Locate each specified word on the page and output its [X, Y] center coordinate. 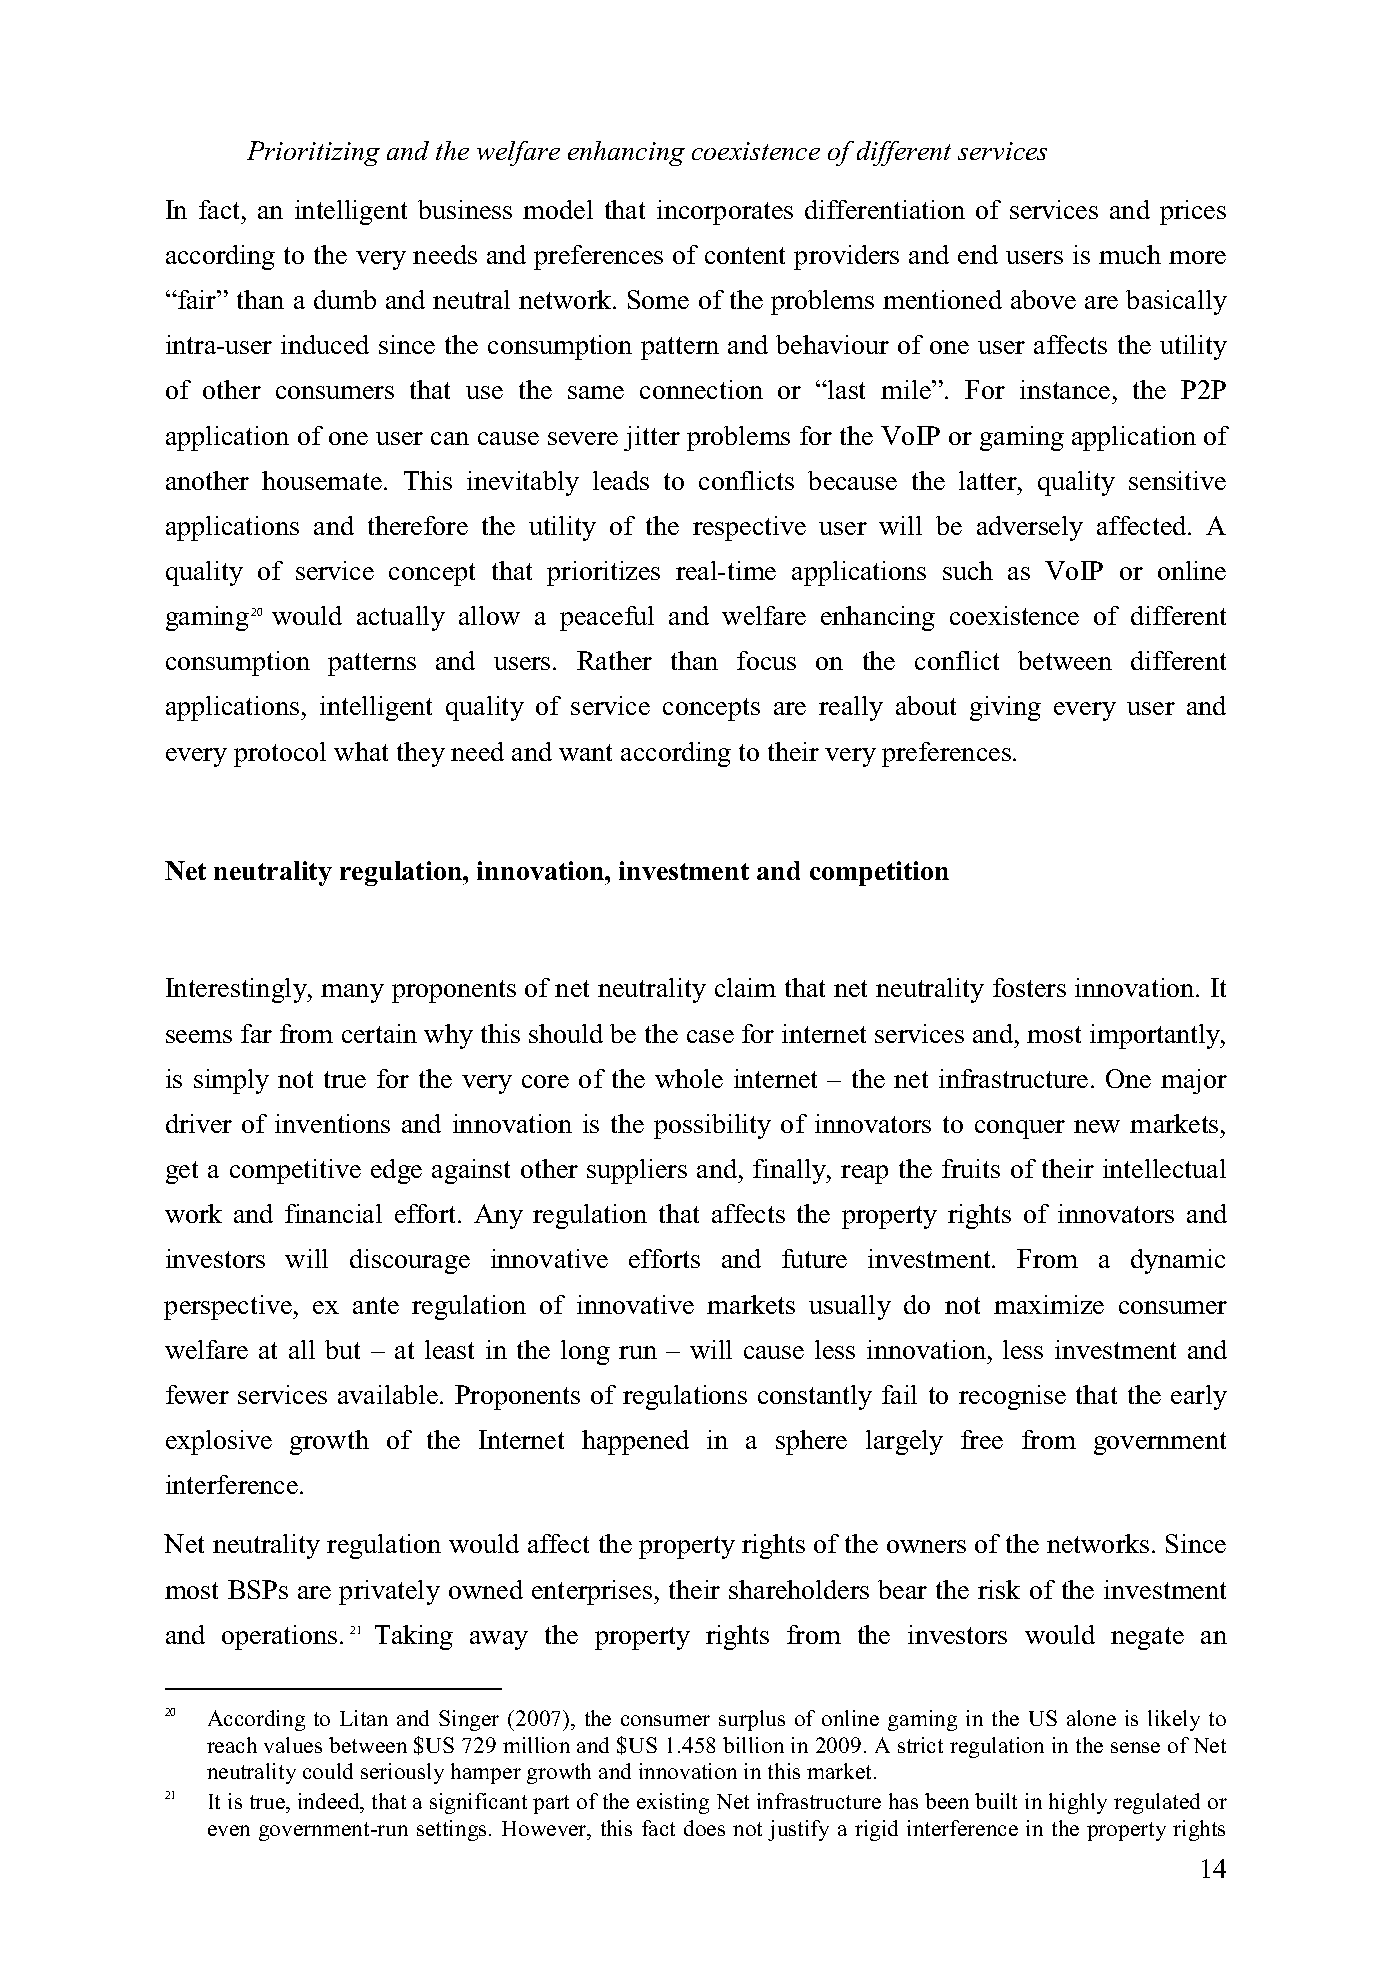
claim [745, 987]
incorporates [725, 212]
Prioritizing [313, 153]
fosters [1029, 987]
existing [673, 1803]
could [328, 1771]
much [1130, 254]
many [352, 993]
